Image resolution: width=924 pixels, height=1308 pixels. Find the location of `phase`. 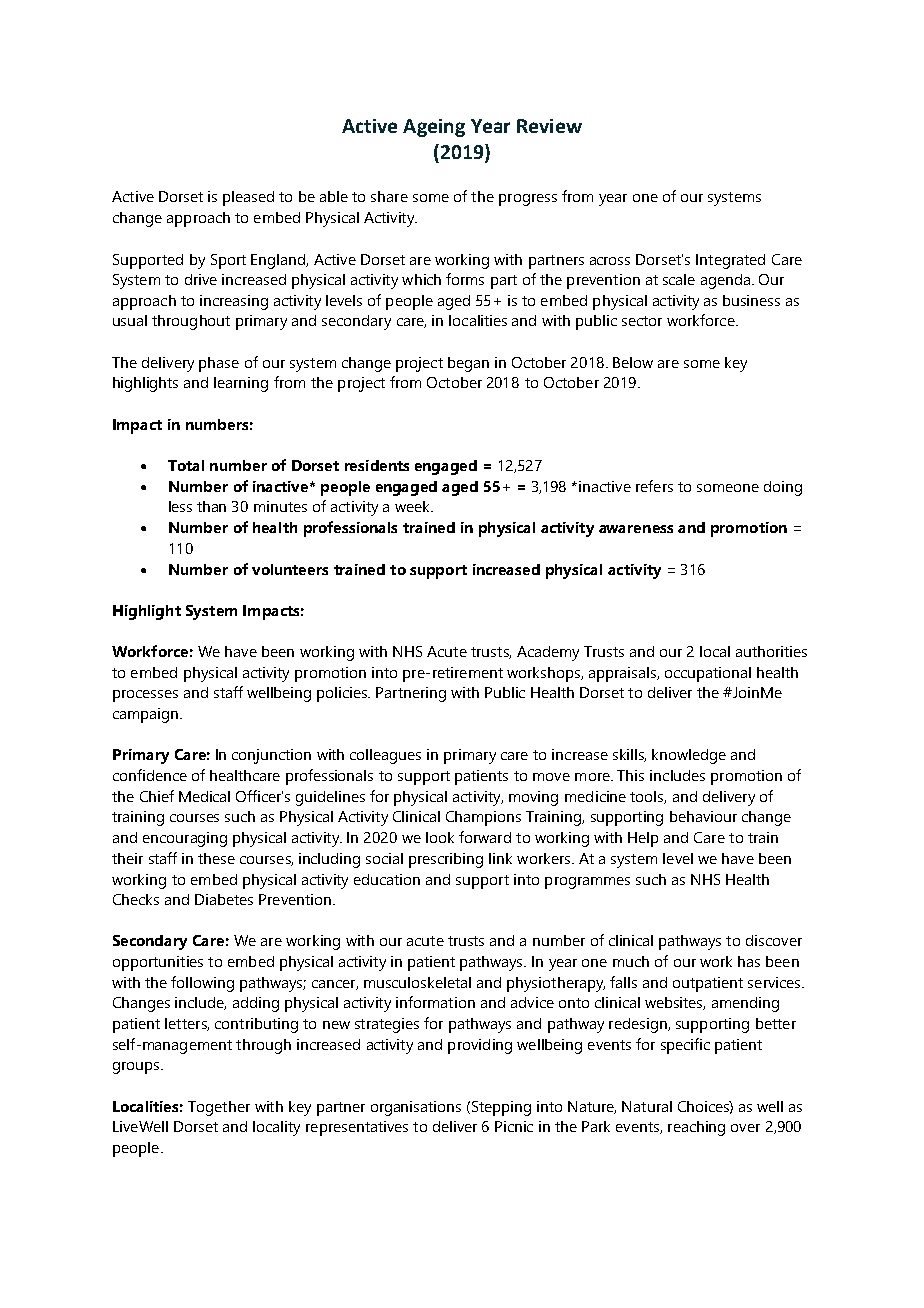

phase is located at coordinates (219, 364).
